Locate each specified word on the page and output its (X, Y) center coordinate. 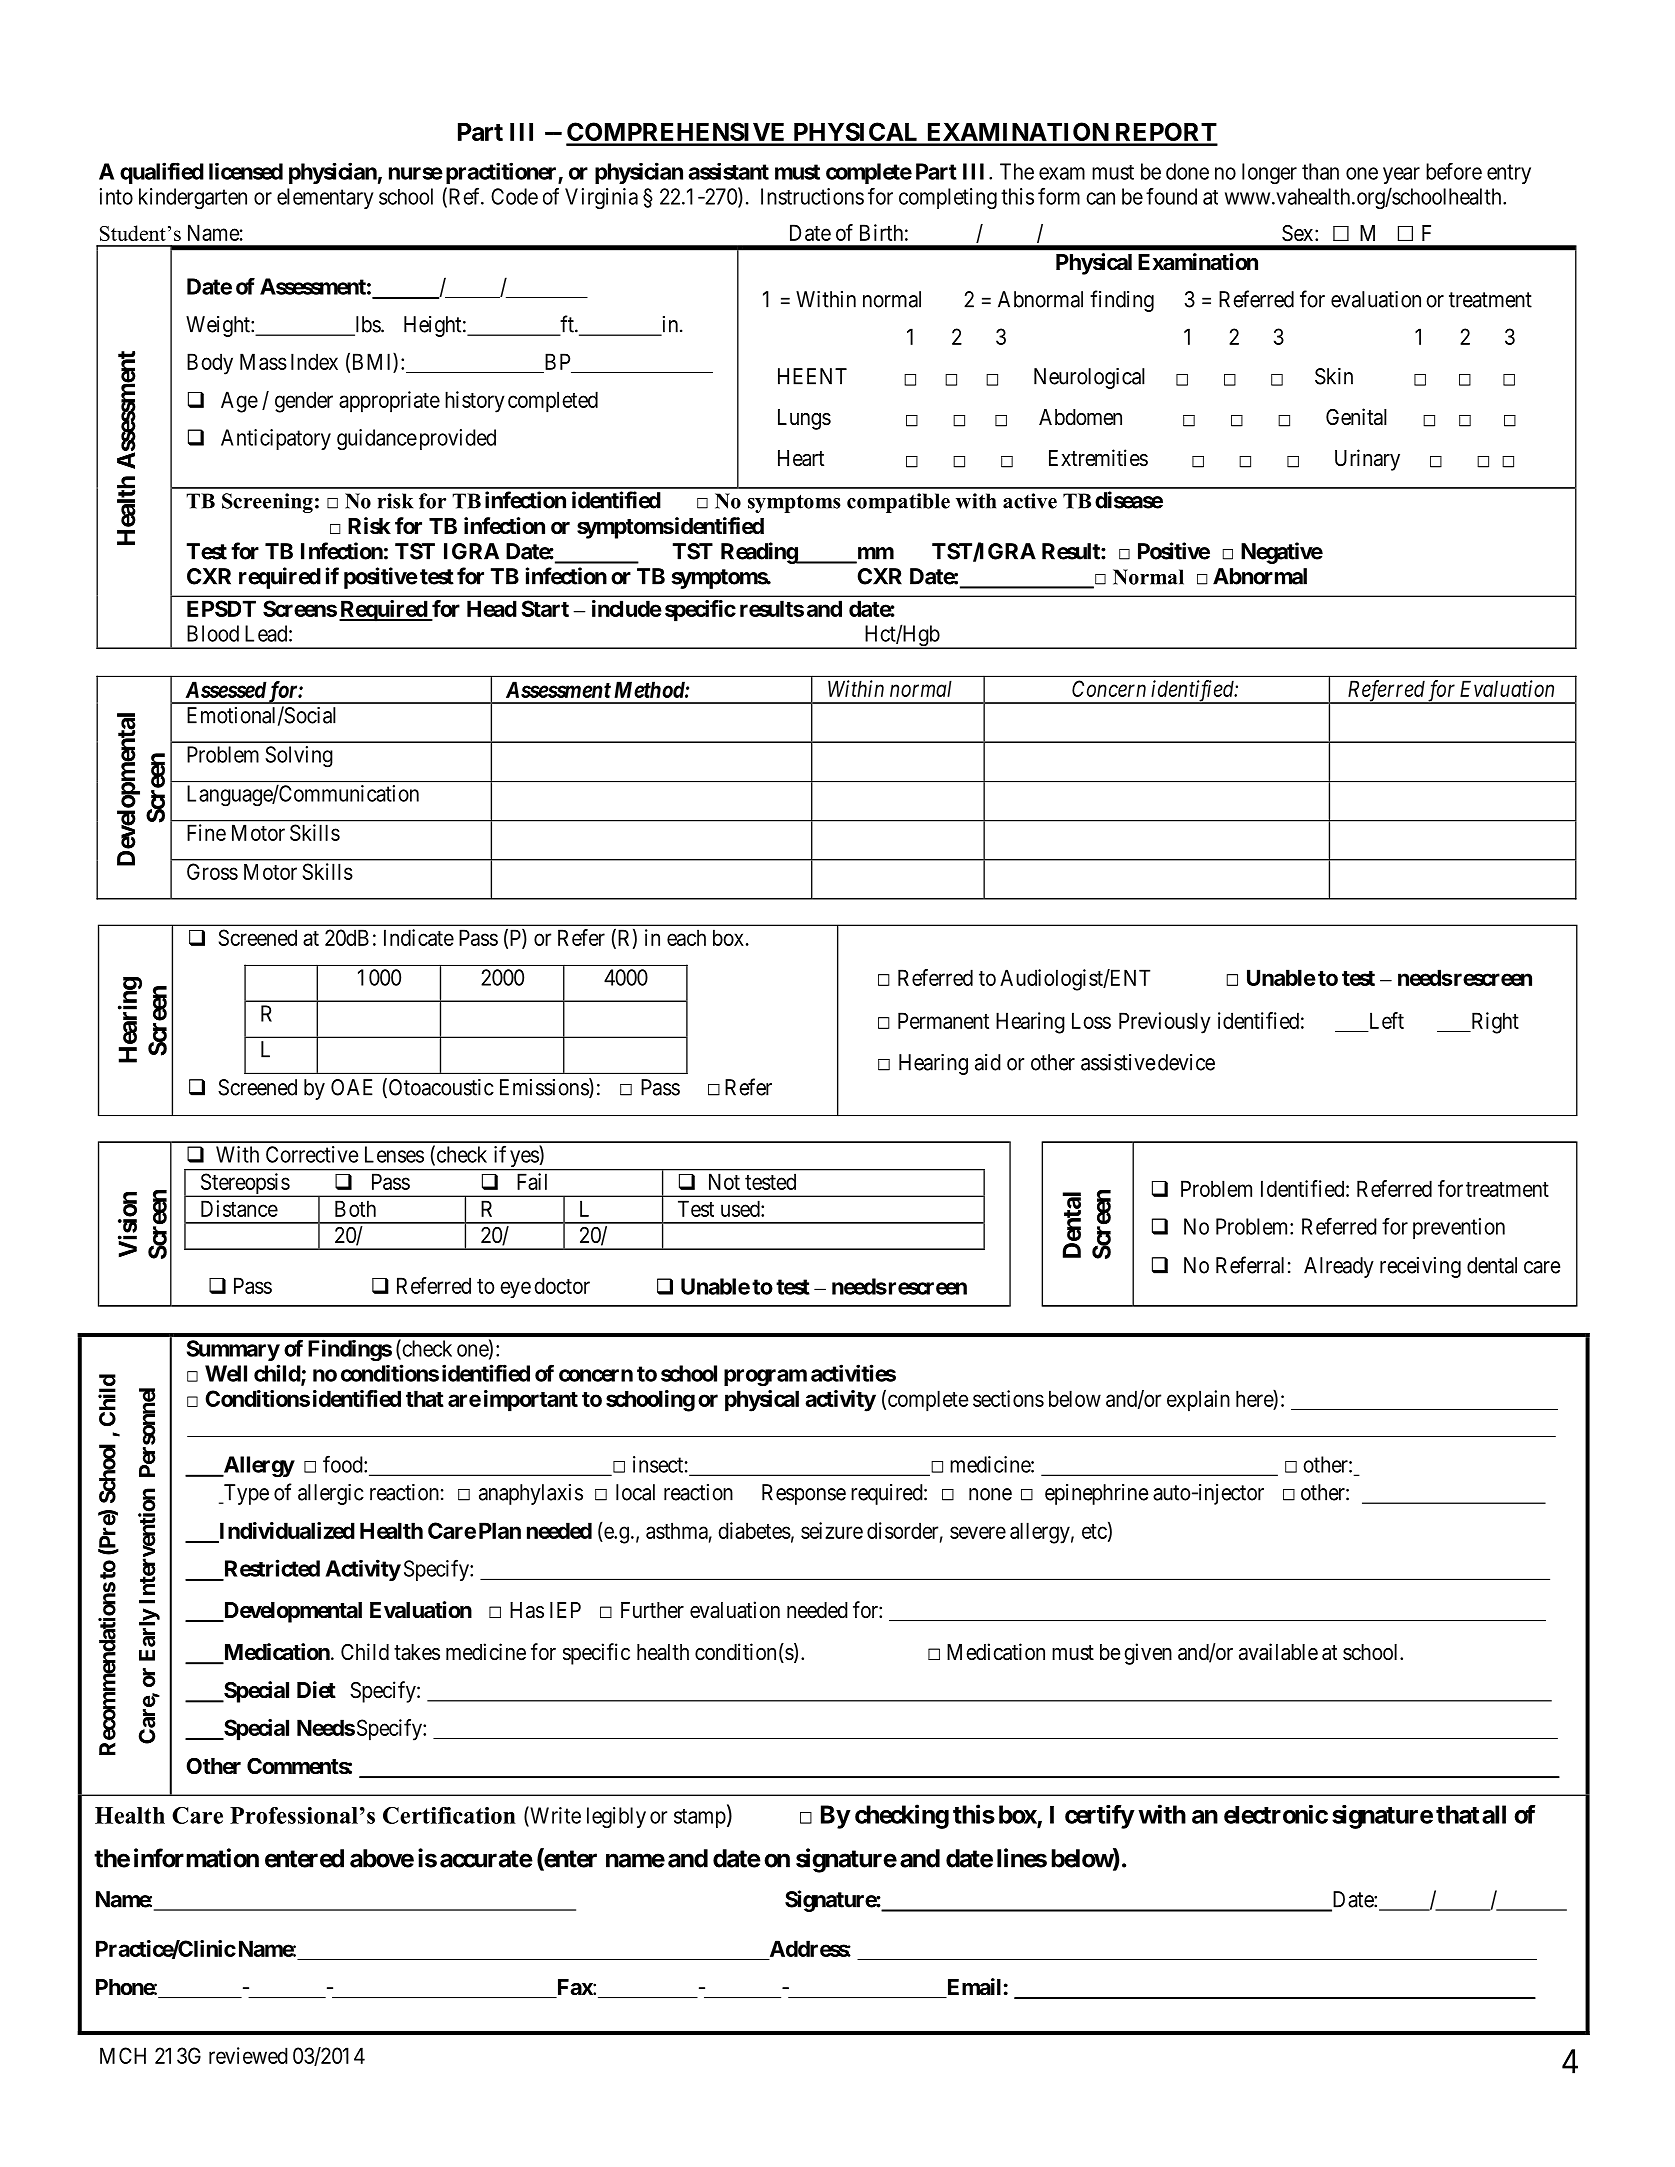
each (686, 937)
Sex (1299, 233)
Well (226, 1373)
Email (972, 1988)
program (765, 1378)
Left (1387, 1020)
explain (1198, 1401)
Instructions (812, 196)
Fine (206, 832)
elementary (325, 198)
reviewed (248, 2055)
